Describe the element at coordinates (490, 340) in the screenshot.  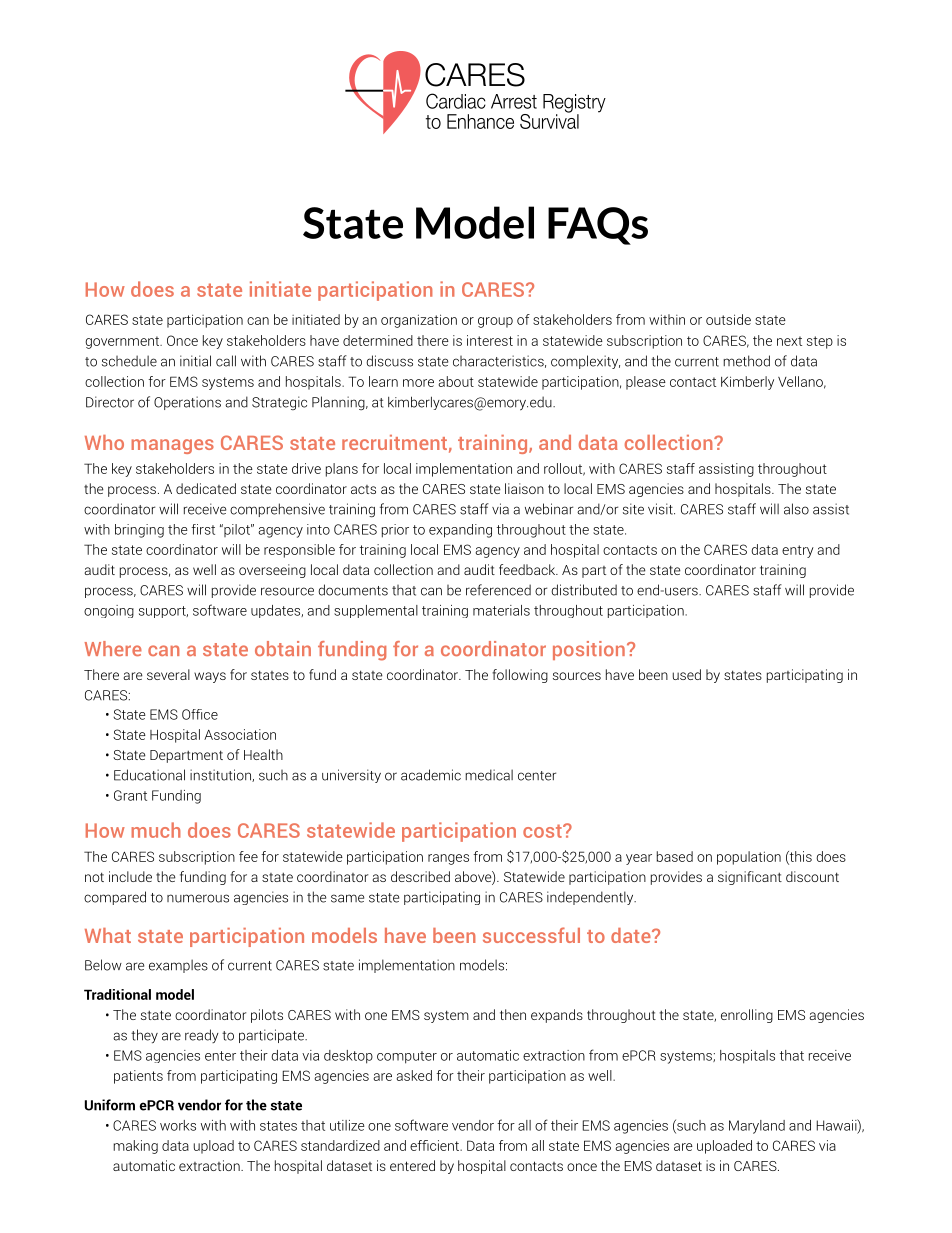
I see `interest` at that location.
